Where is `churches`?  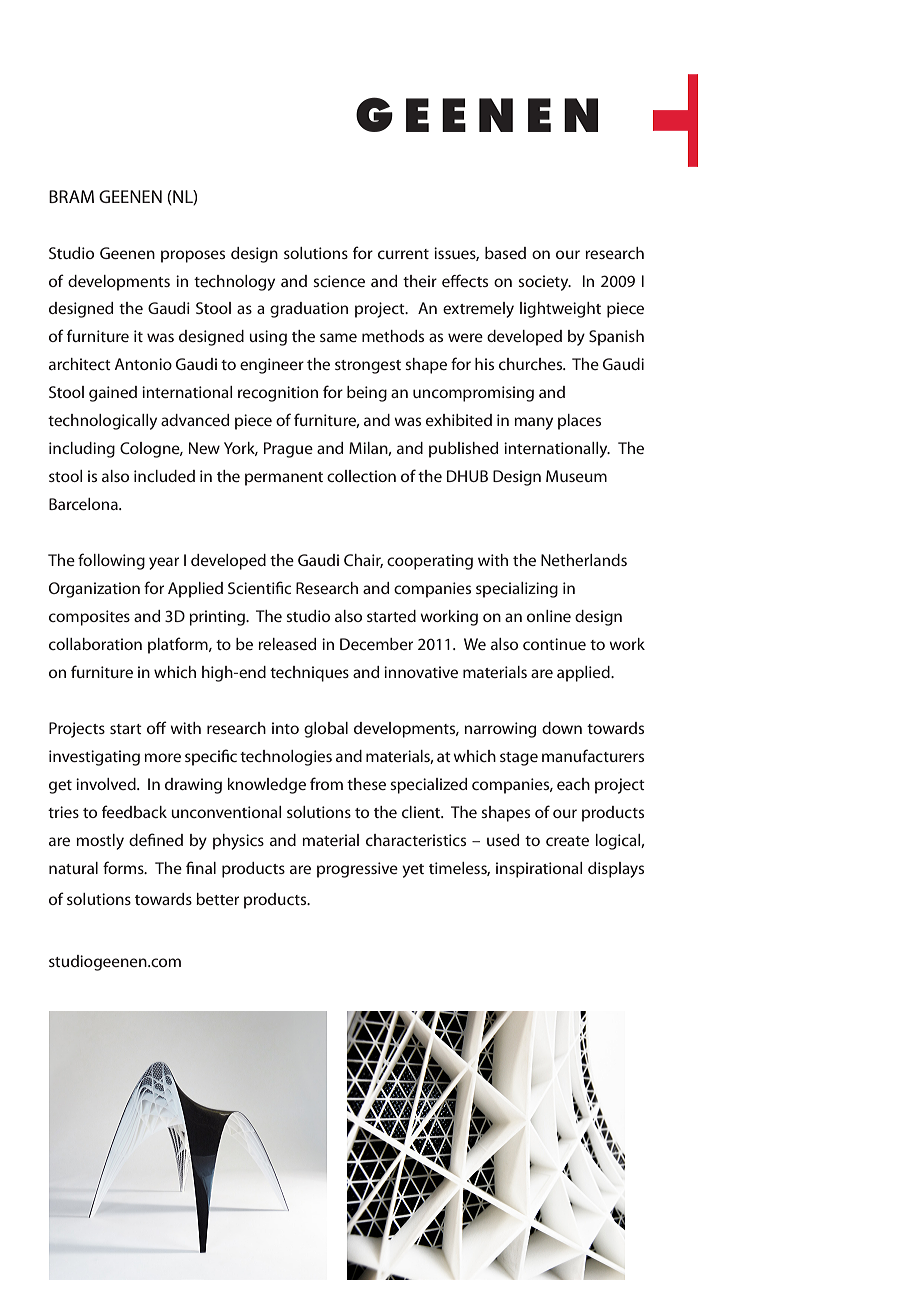
churches is located at coordinates (532, 364).
